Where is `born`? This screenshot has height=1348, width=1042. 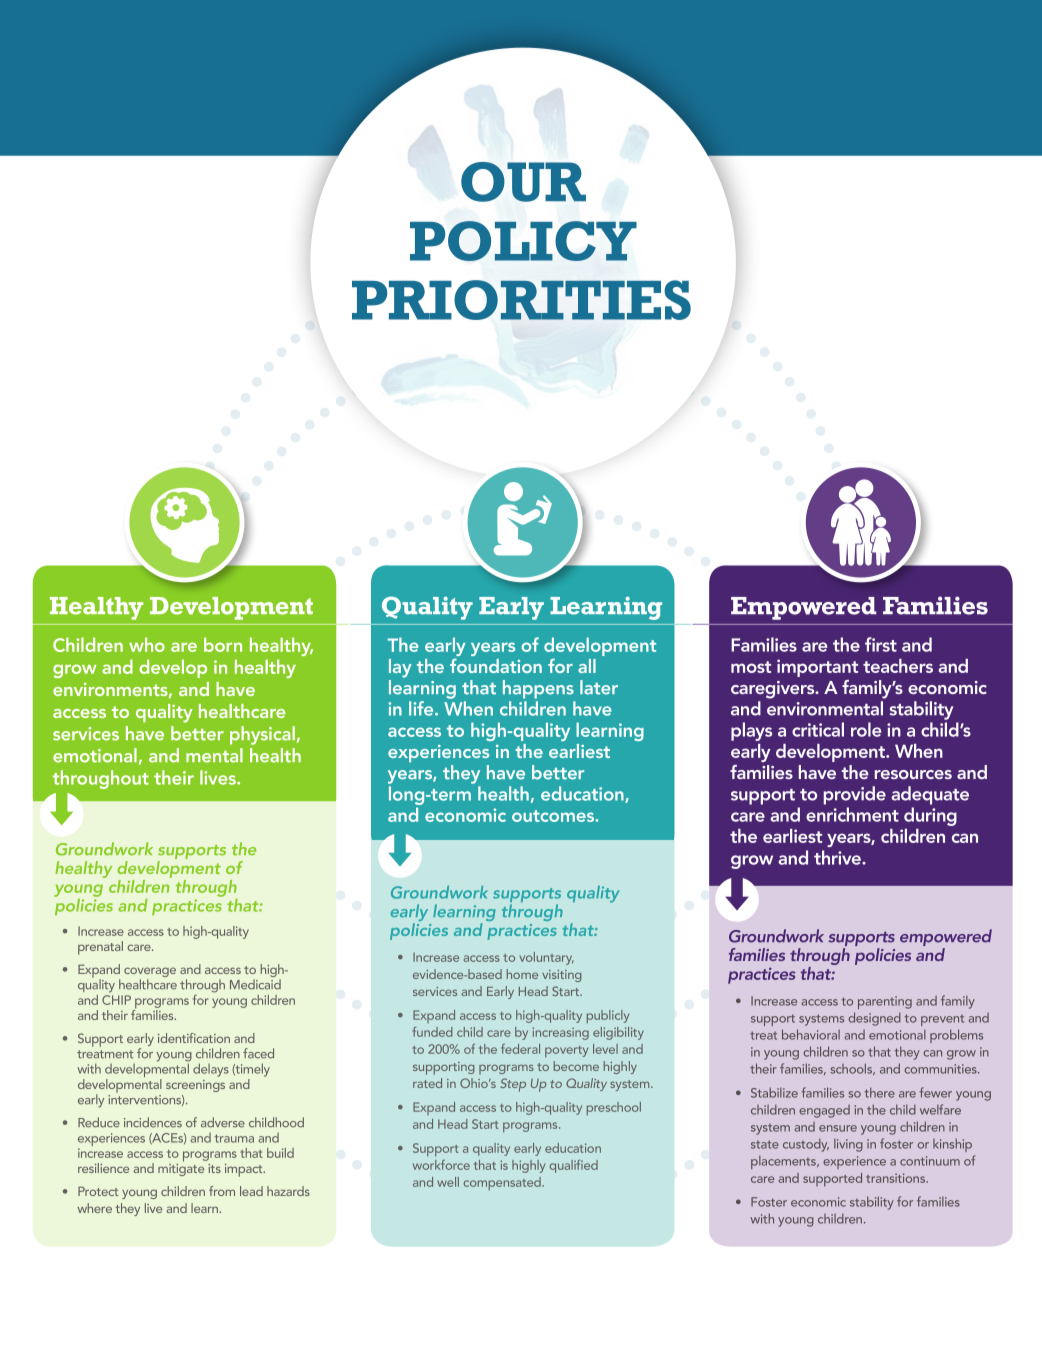 born is located at coordinates (223, 644).
